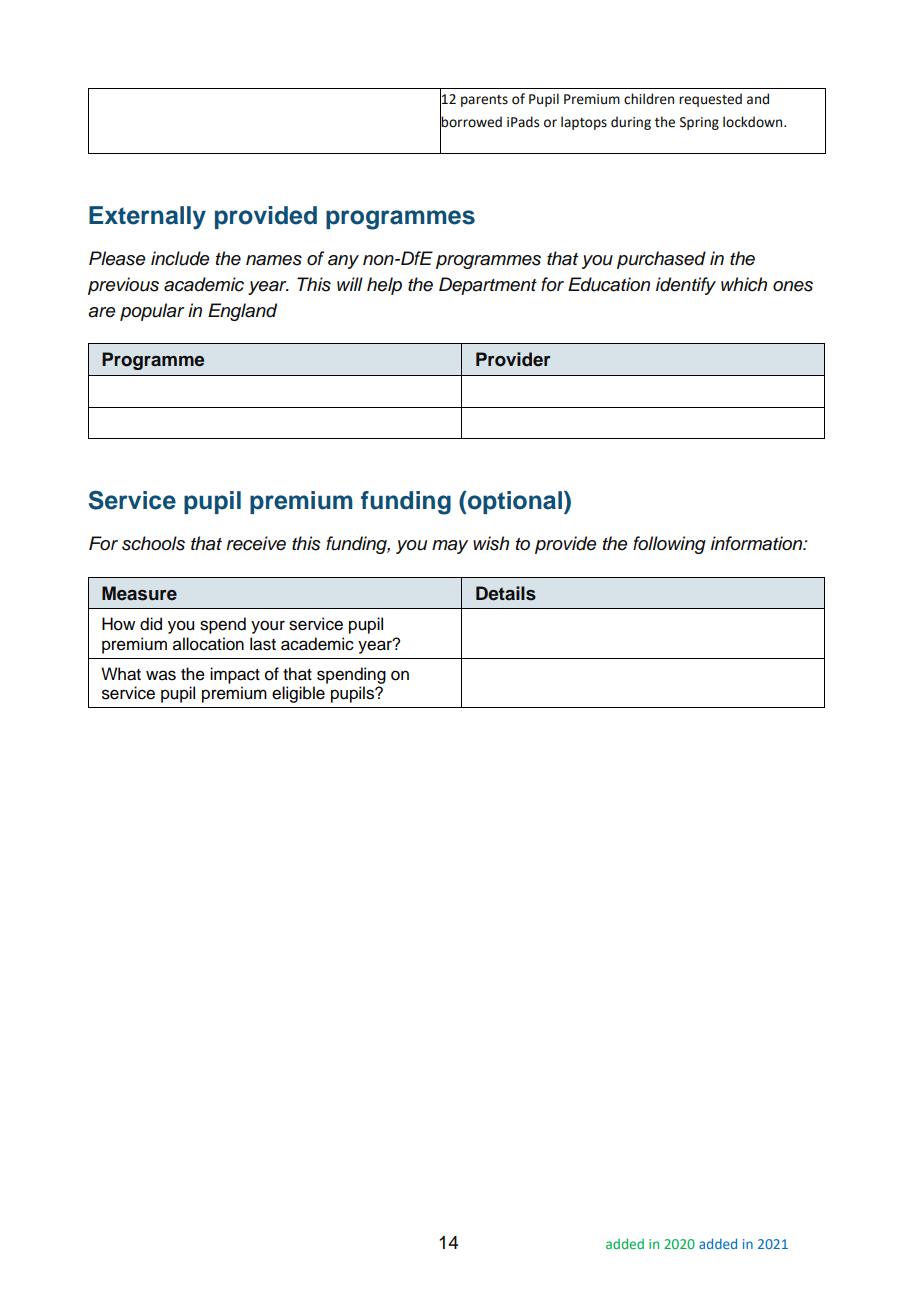 This screenshot has width=924, height=1308. I want to click on identify, so click(686, 286).
